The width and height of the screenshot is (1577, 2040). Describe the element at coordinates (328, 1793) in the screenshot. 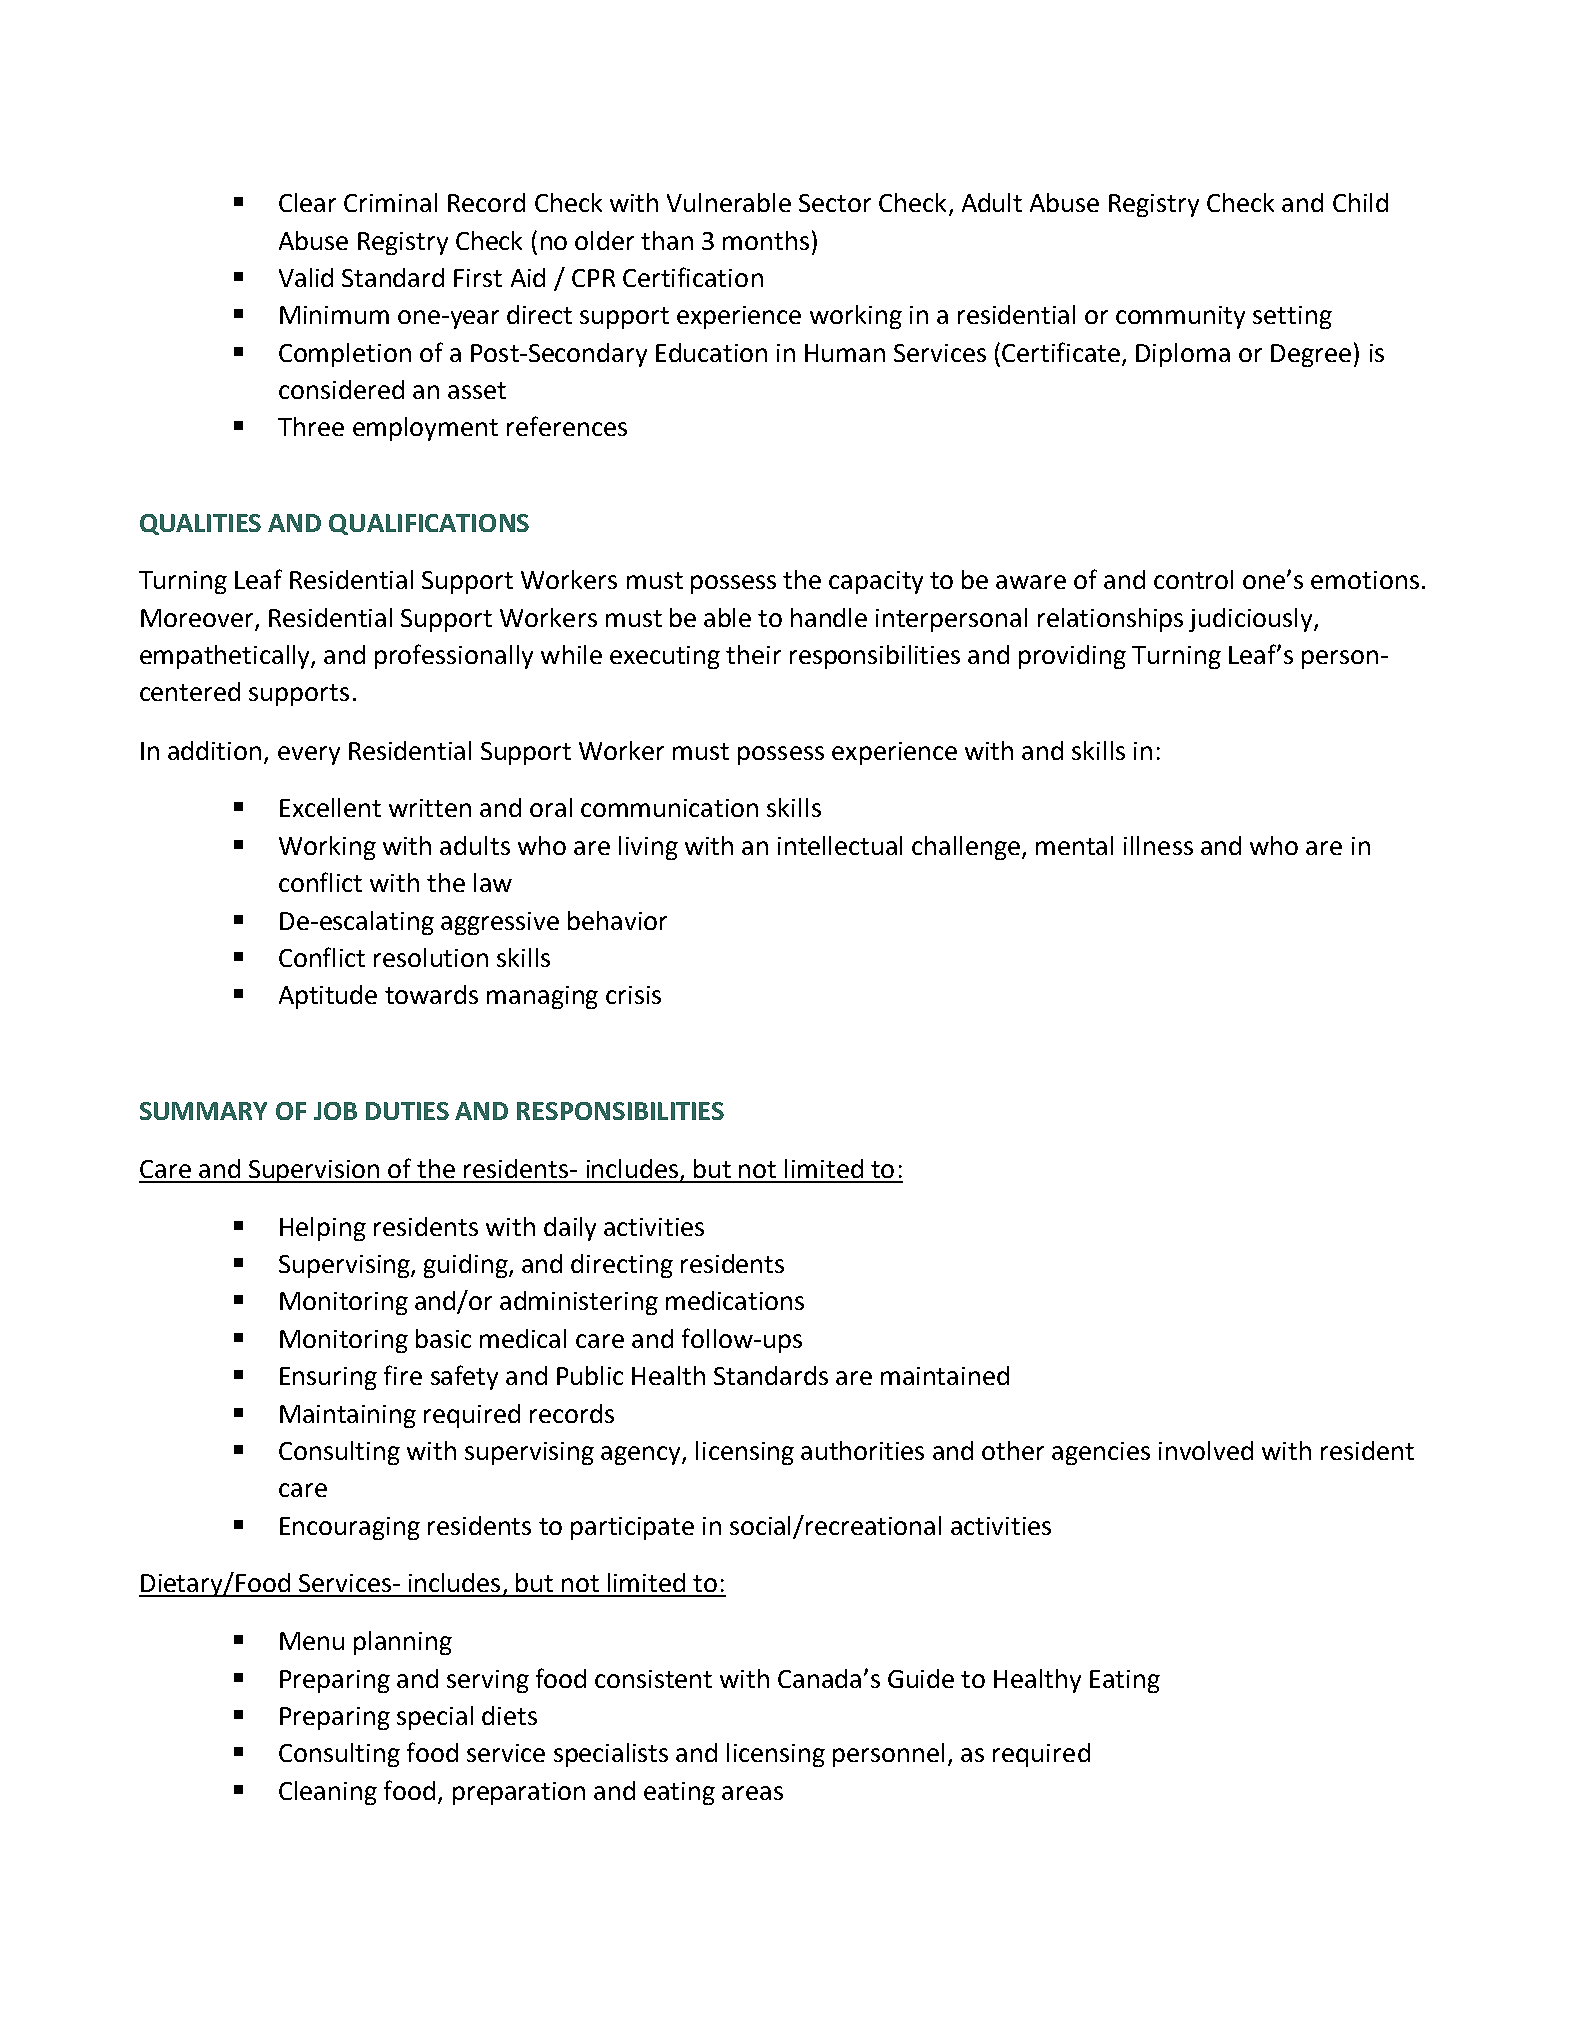

I see `Cleaning` at that location.
